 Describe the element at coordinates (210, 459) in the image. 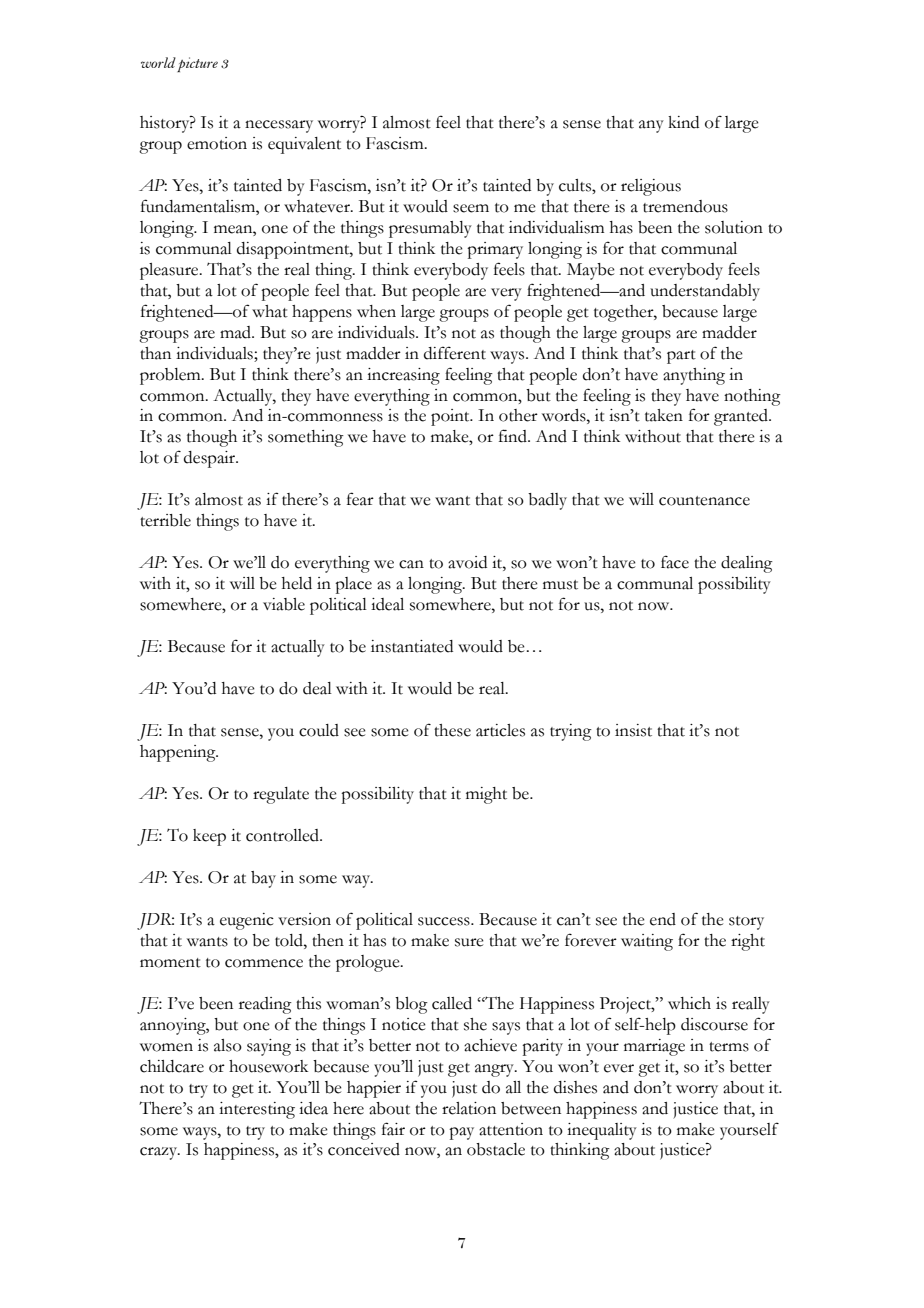

I see `despair` at that location.
